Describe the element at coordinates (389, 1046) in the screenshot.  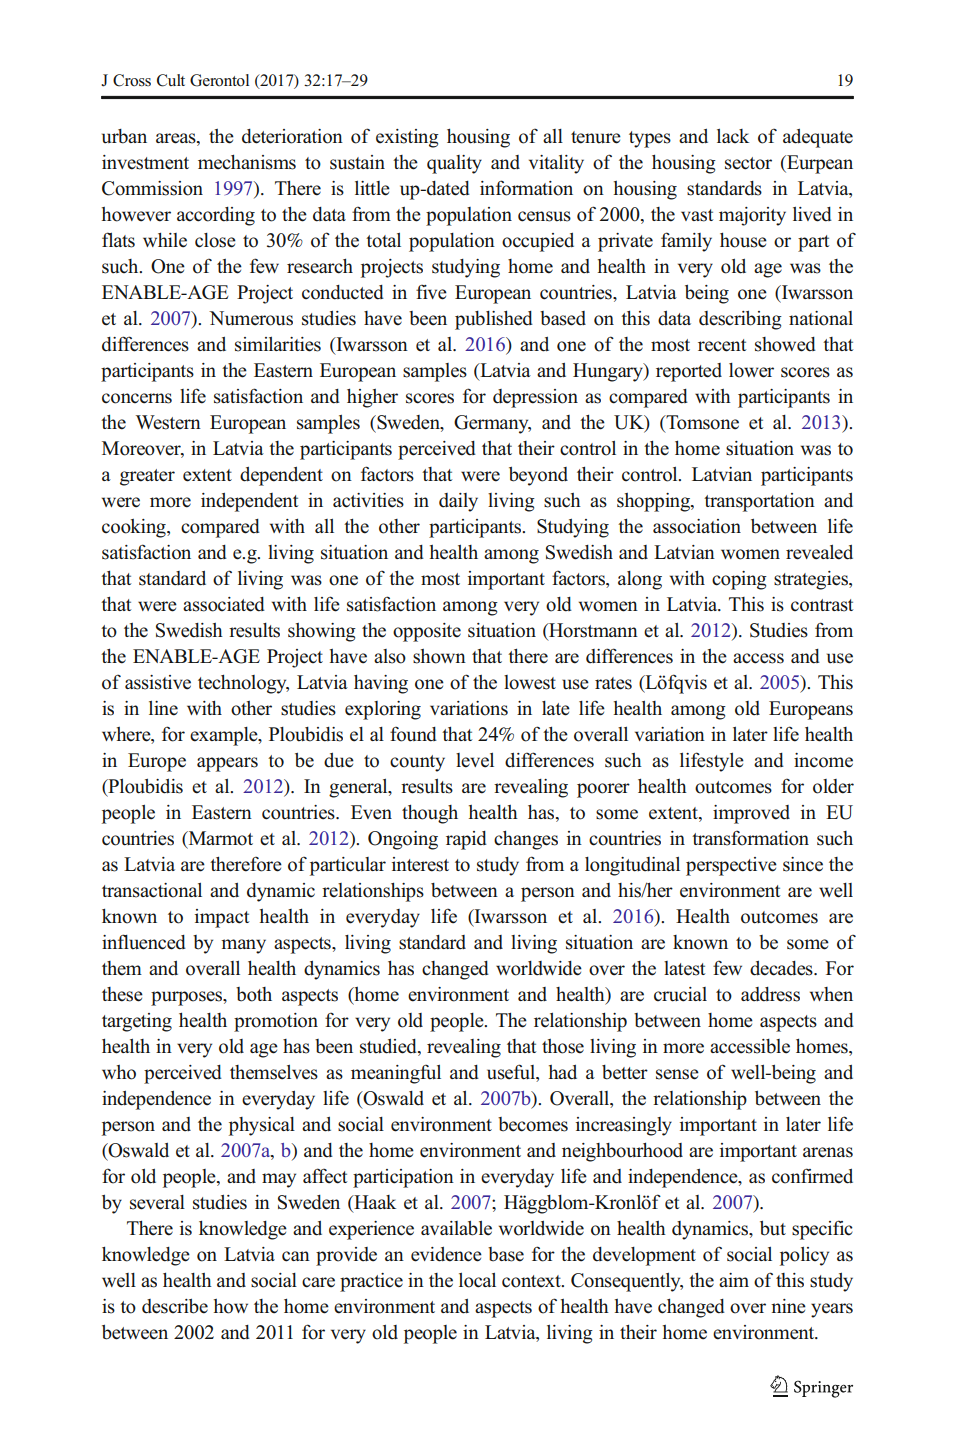
I see `studied` at that location.
